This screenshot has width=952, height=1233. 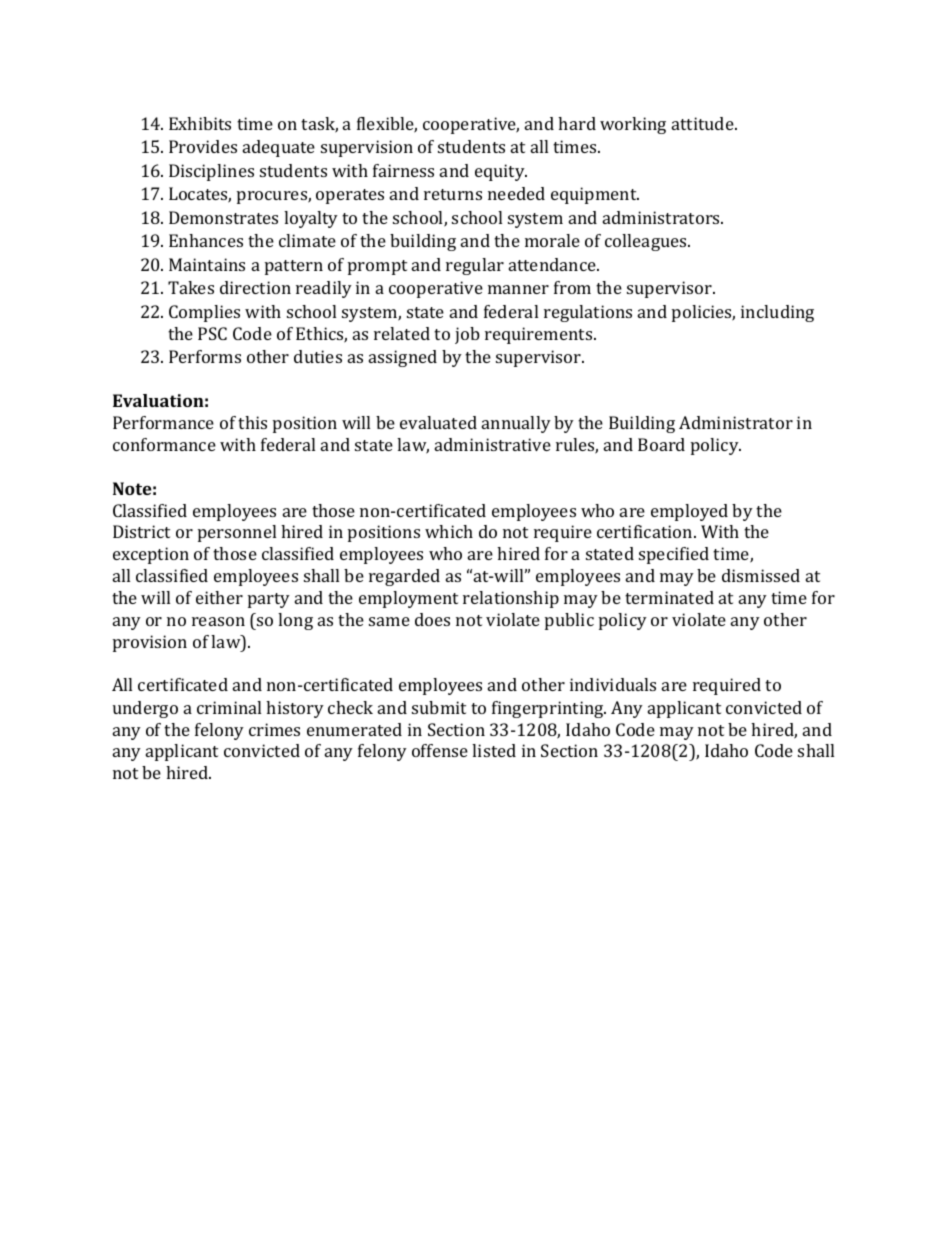 I want to click on offense, so click(x=440, y=750).
